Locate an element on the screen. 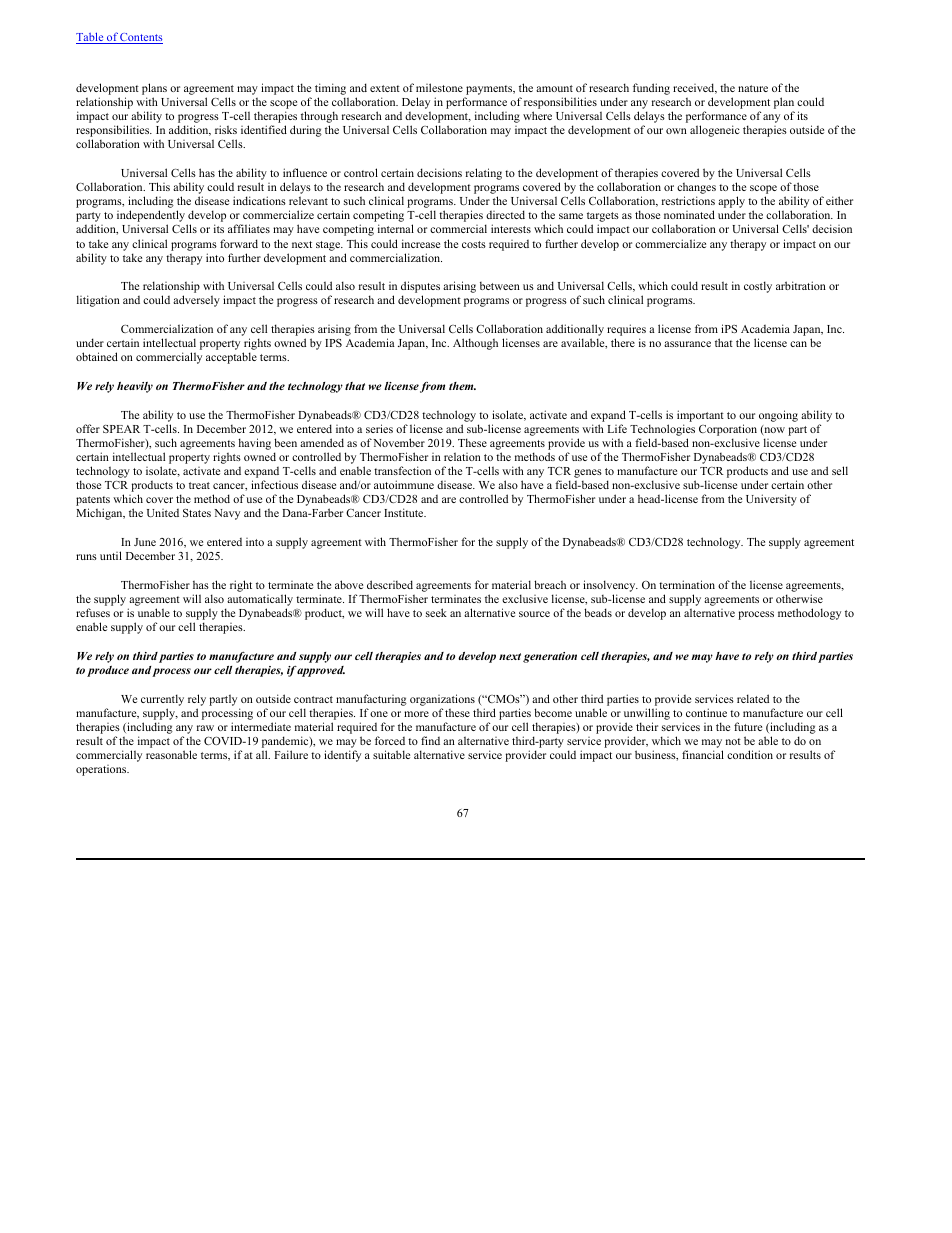 This screenshot has height=1233, width=952. nature is located at coordinates (753, 88).
